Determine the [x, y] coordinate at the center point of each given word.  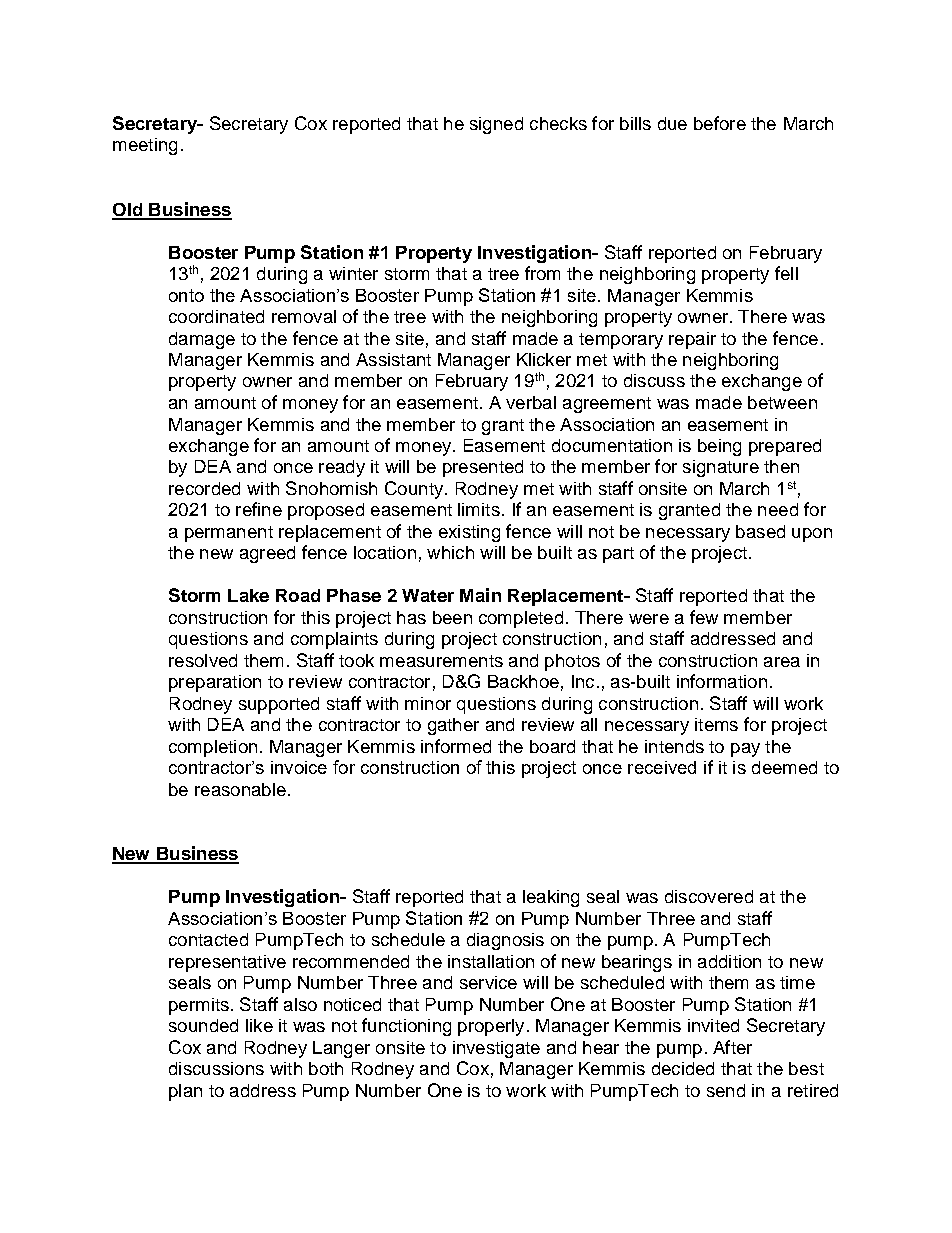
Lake [248, 595]
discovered [709, 896]
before [720, 123]
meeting [145, 146]
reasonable [240, 789]
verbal [531, 402]
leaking [551, 898]
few [704, 617]
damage [202, 340]
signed [496, 125]
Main [480, 595]
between [782, 402]
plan [185, 1092]
